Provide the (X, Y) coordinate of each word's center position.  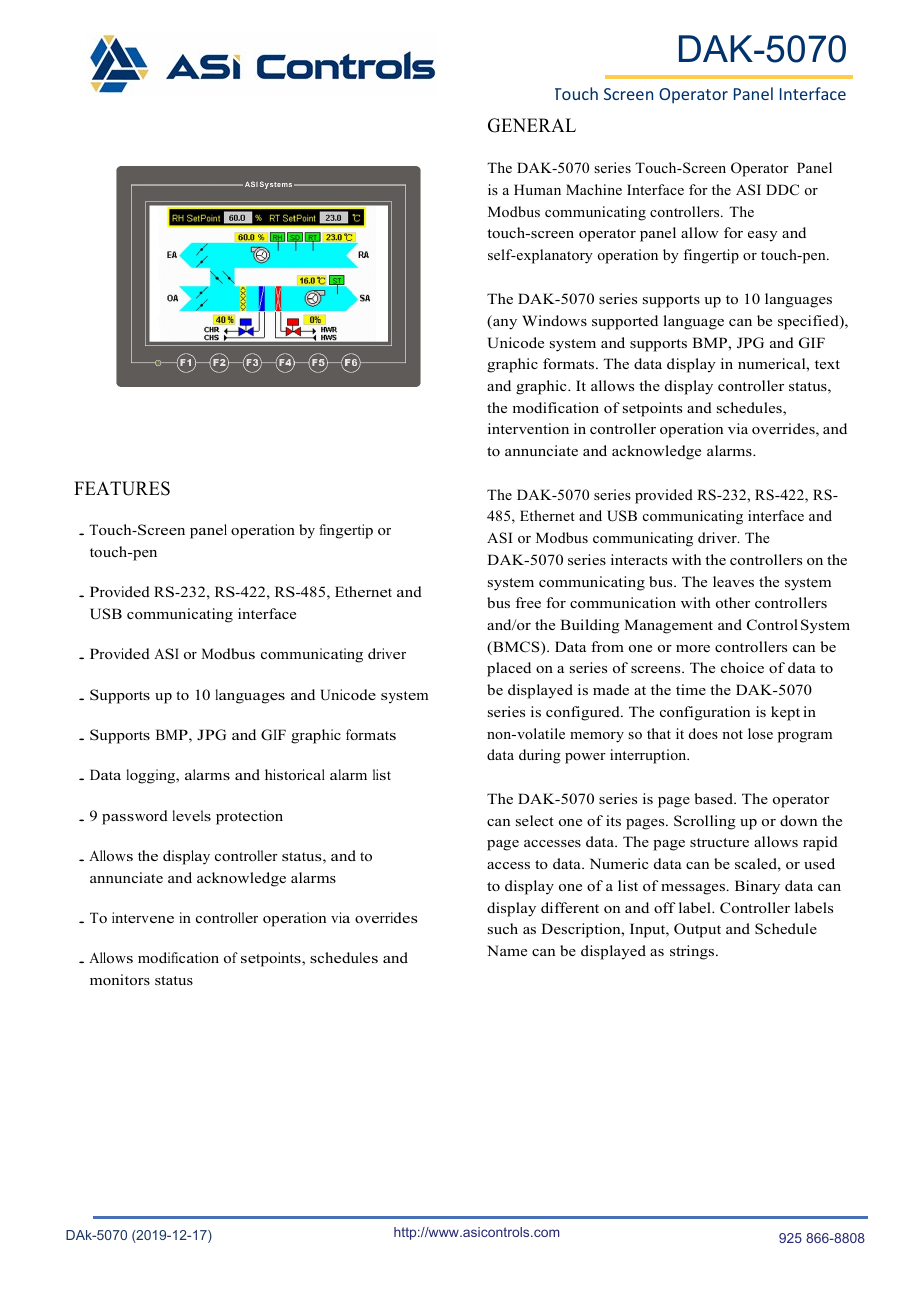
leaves (733, 581)
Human (537, 189)
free (528, 602)
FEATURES (122, 488)
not (732, 734)
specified (809, 322)
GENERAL (532, 125)
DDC (782, 190)
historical (295, 774)
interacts (639, 559)
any (504, 324)
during (540, 756)
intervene (143, 917)
